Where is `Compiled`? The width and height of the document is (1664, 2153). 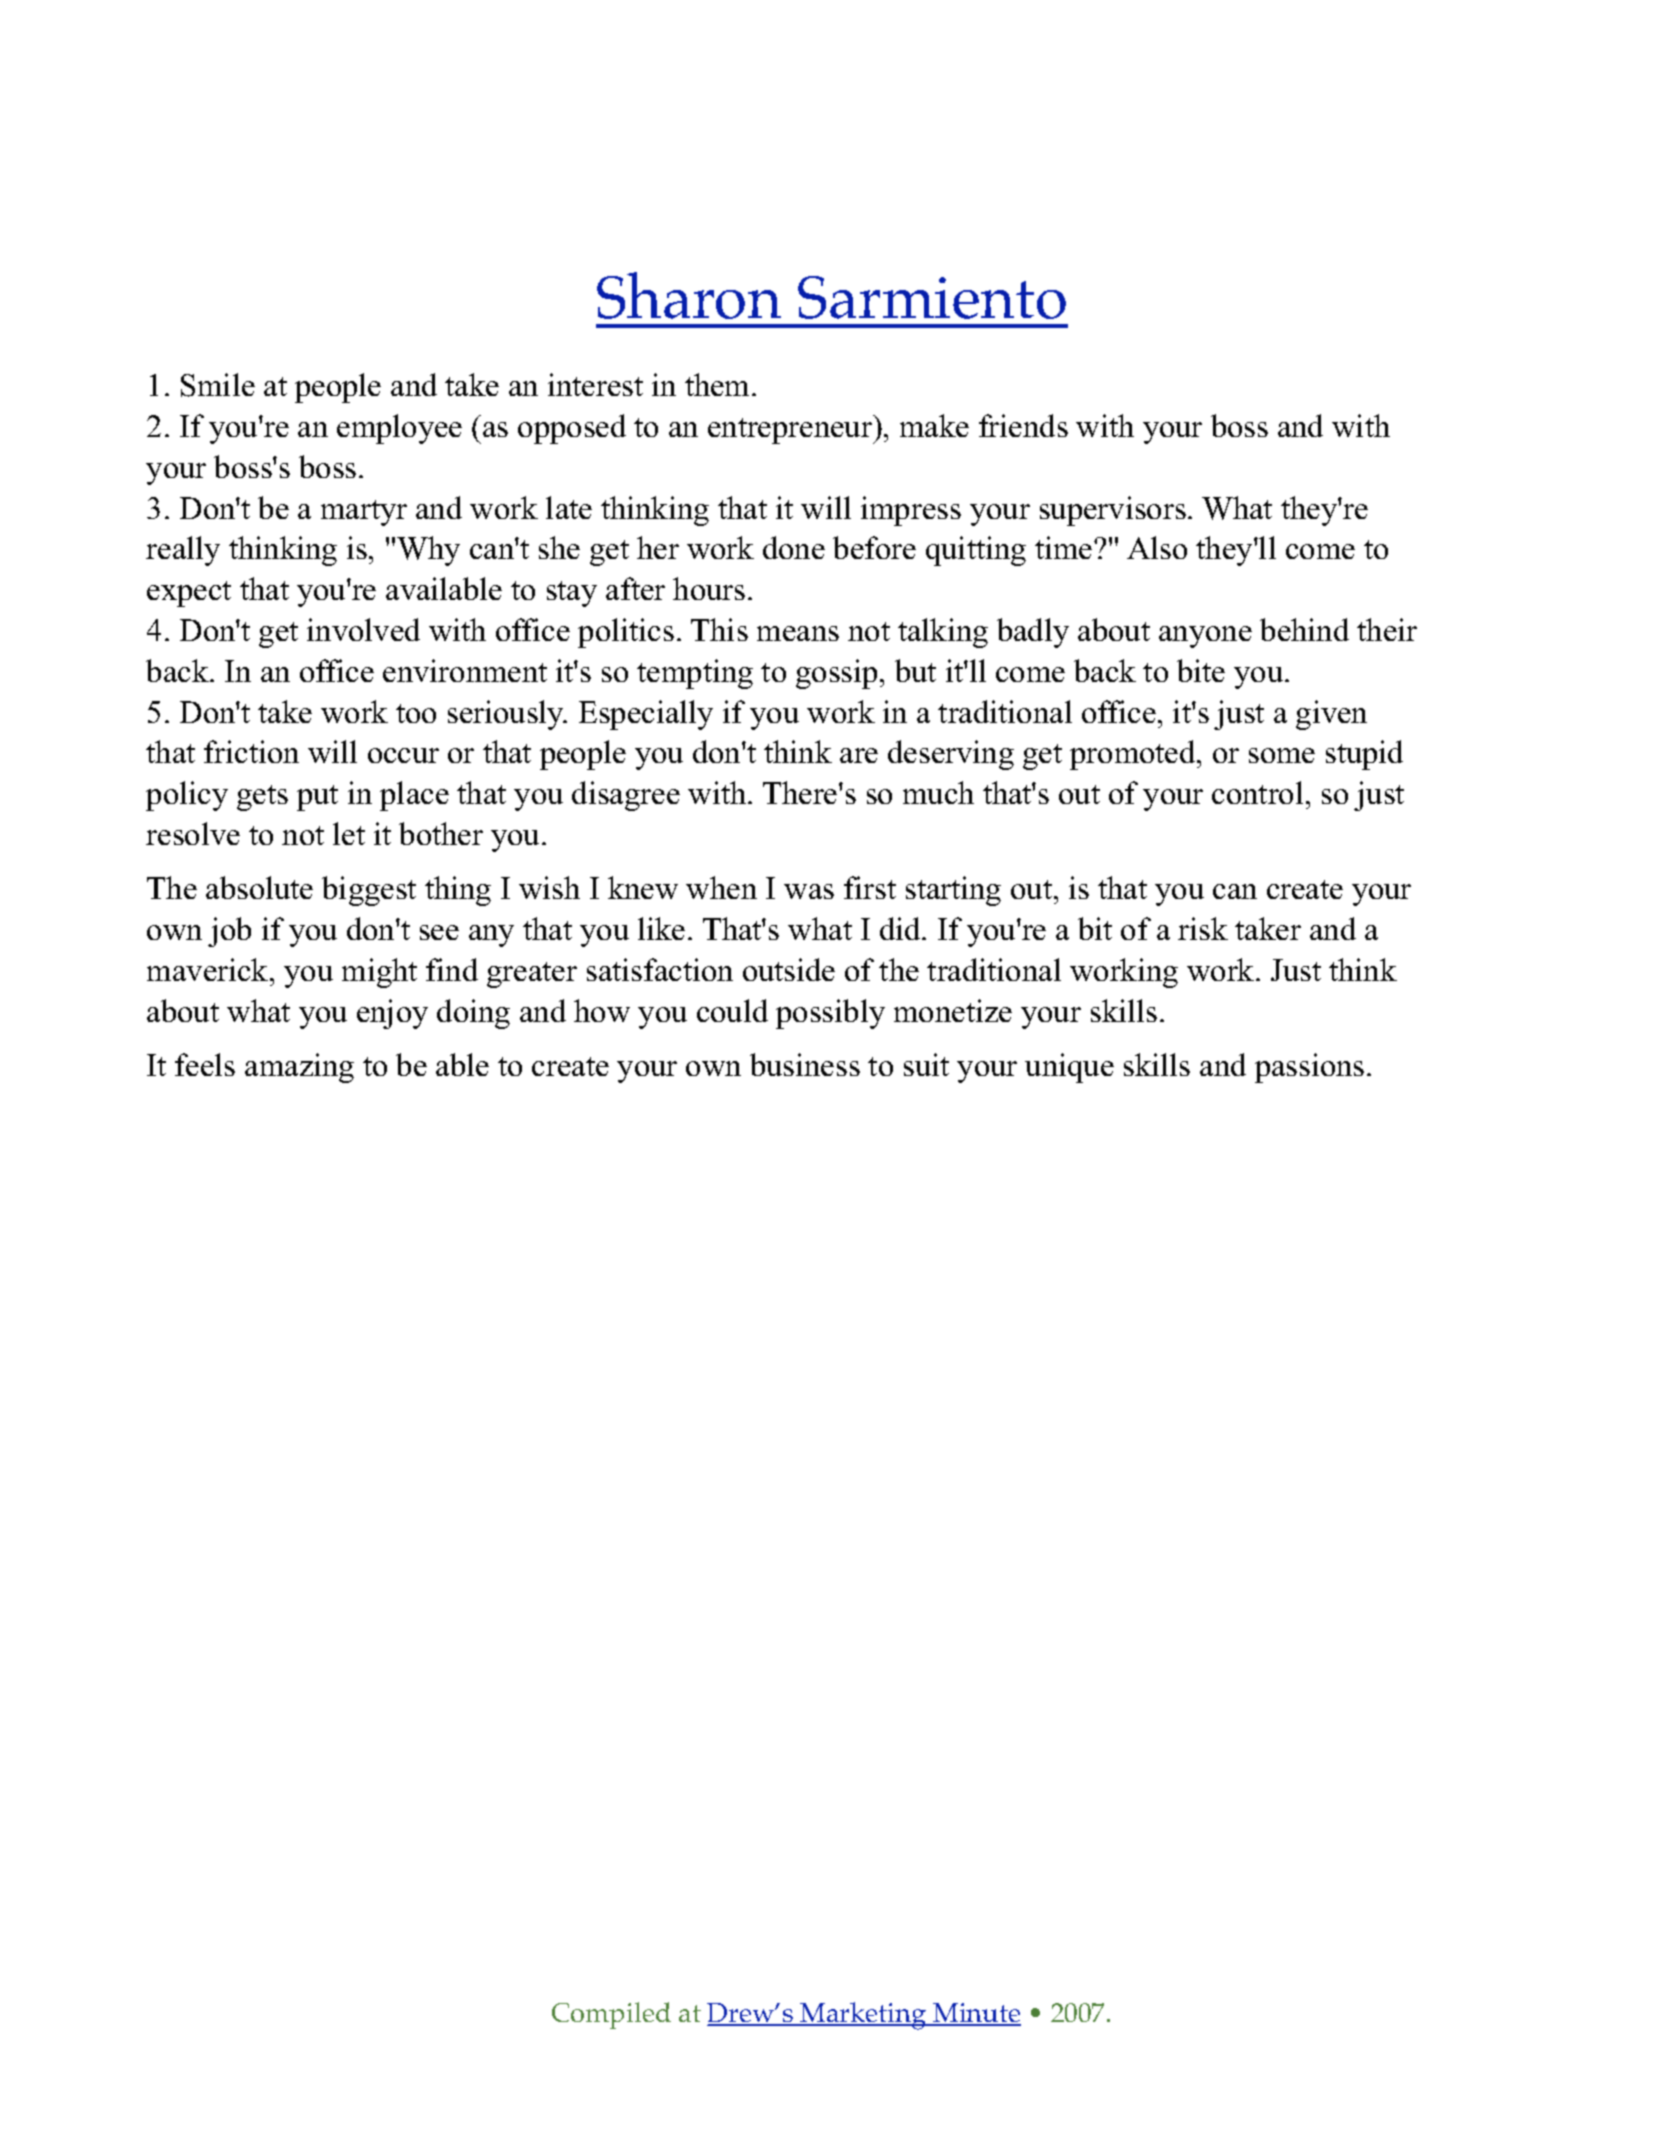 Compiled is located at coordinates (611, 2015).
